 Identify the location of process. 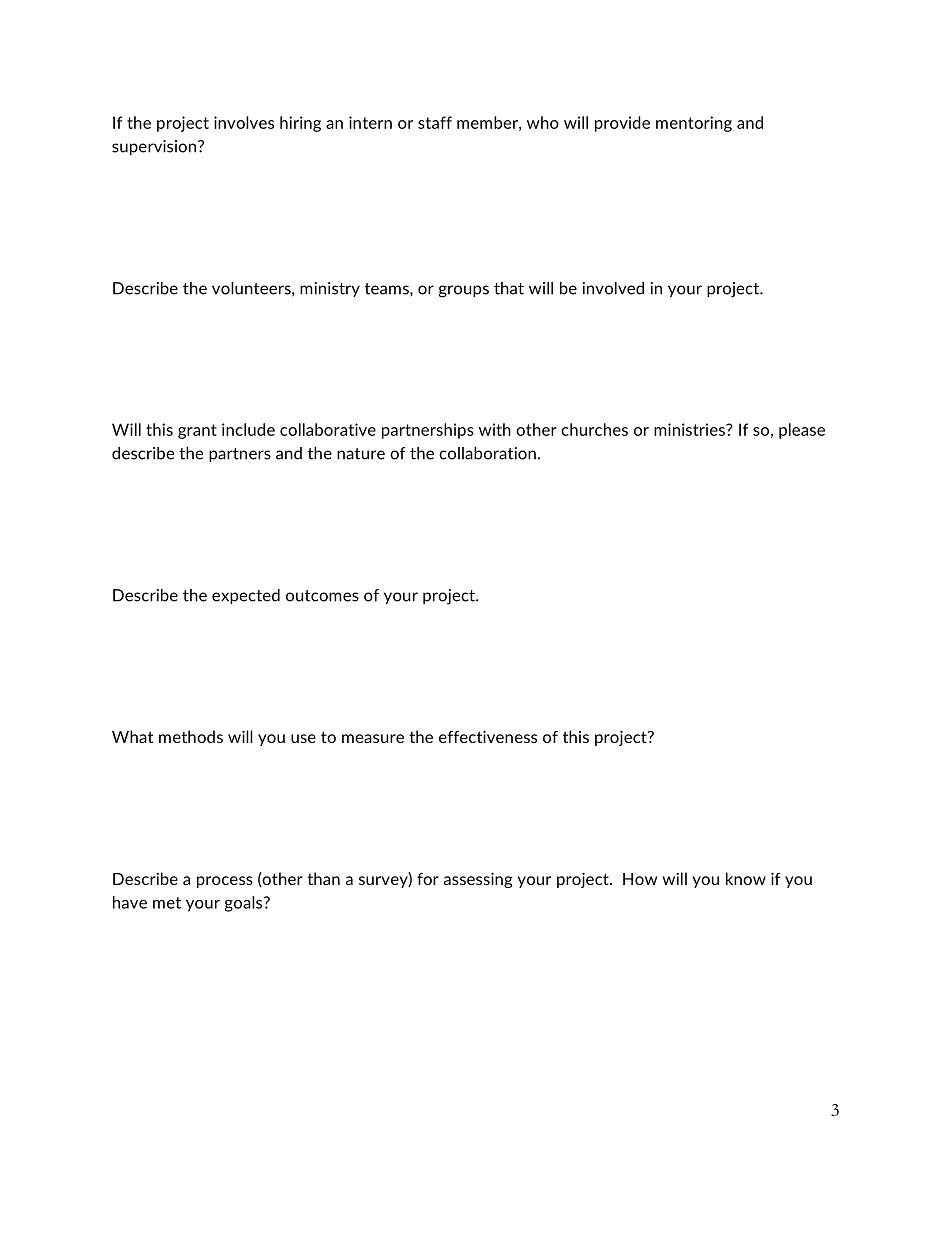
(225, 882).
